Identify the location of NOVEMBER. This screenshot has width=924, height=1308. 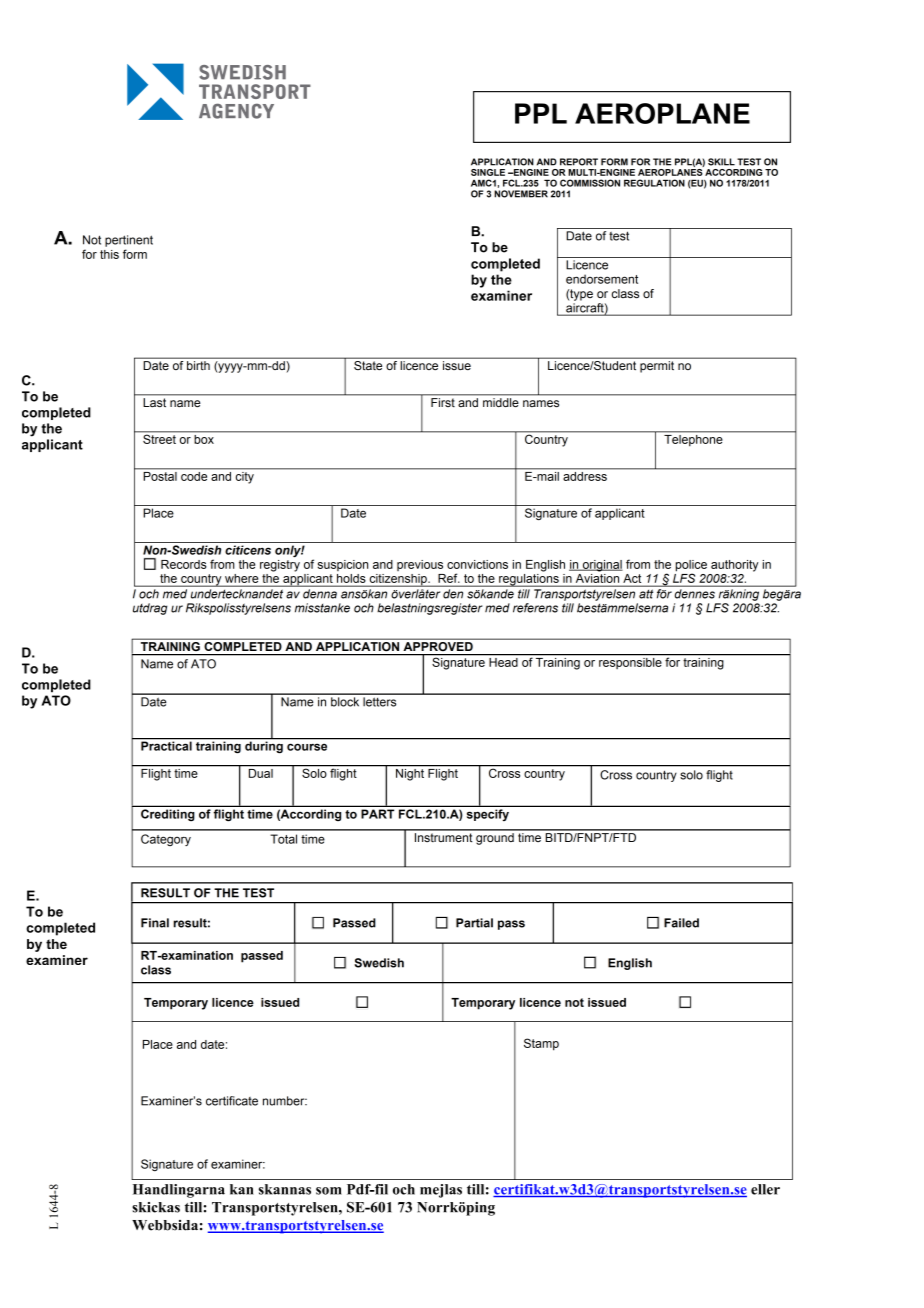
(521, 194).
